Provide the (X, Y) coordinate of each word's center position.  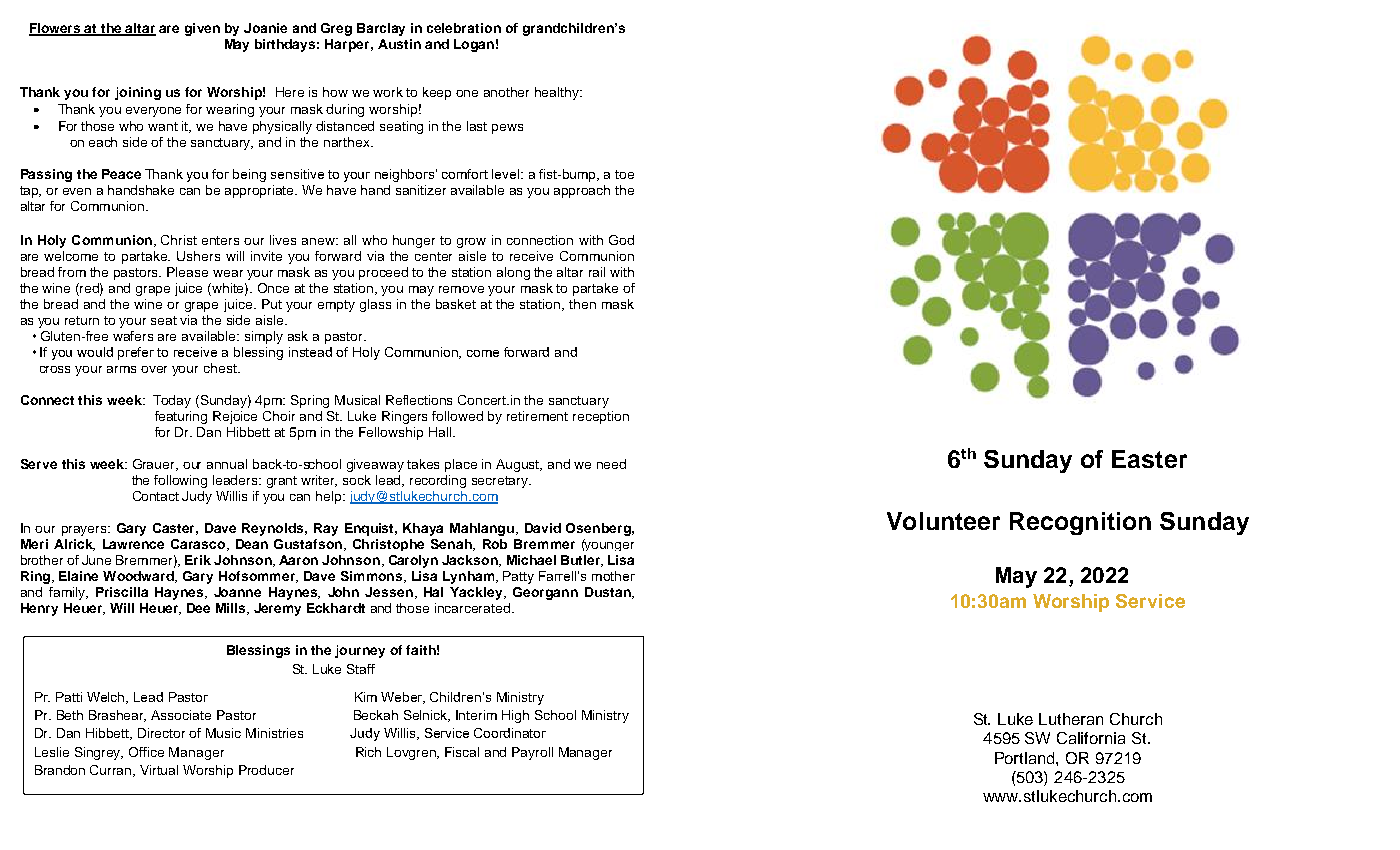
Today (172, 401)
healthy (558, 93)
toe (624, 174)
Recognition (1080, 523)
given (202, 29)
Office (146, 752)
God (621, 240)
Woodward (139, 577)
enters (220, 240)
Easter (1149, 459)
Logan (474, 45)
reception (601, 417)
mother (613, 576)
